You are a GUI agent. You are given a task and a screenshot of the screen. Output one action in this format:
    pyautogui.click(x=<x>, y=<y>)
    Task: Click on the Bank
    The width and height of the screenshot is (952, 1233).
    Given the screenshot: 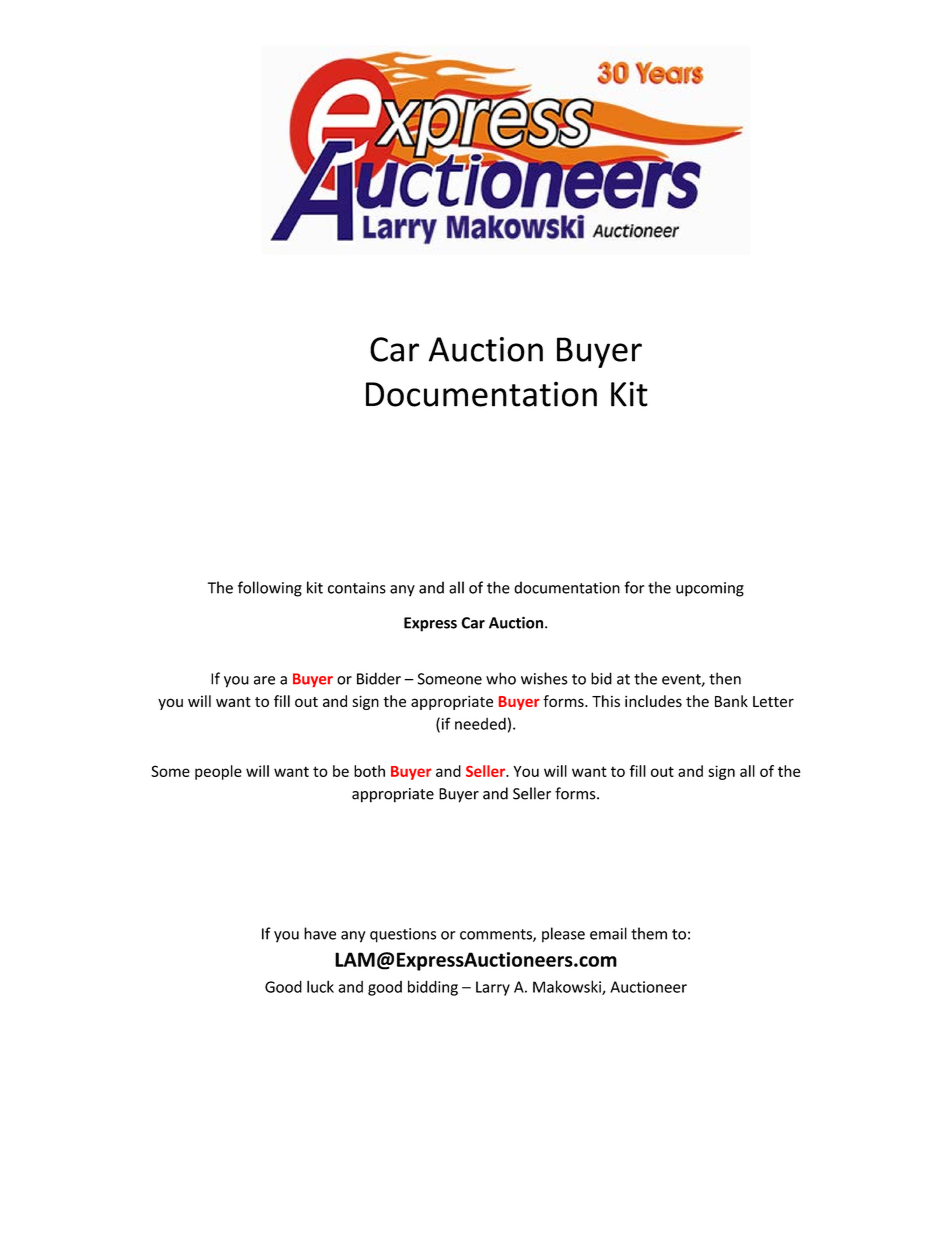 What is the action you would take?
    pyautogui.click(x=731, y=701)
